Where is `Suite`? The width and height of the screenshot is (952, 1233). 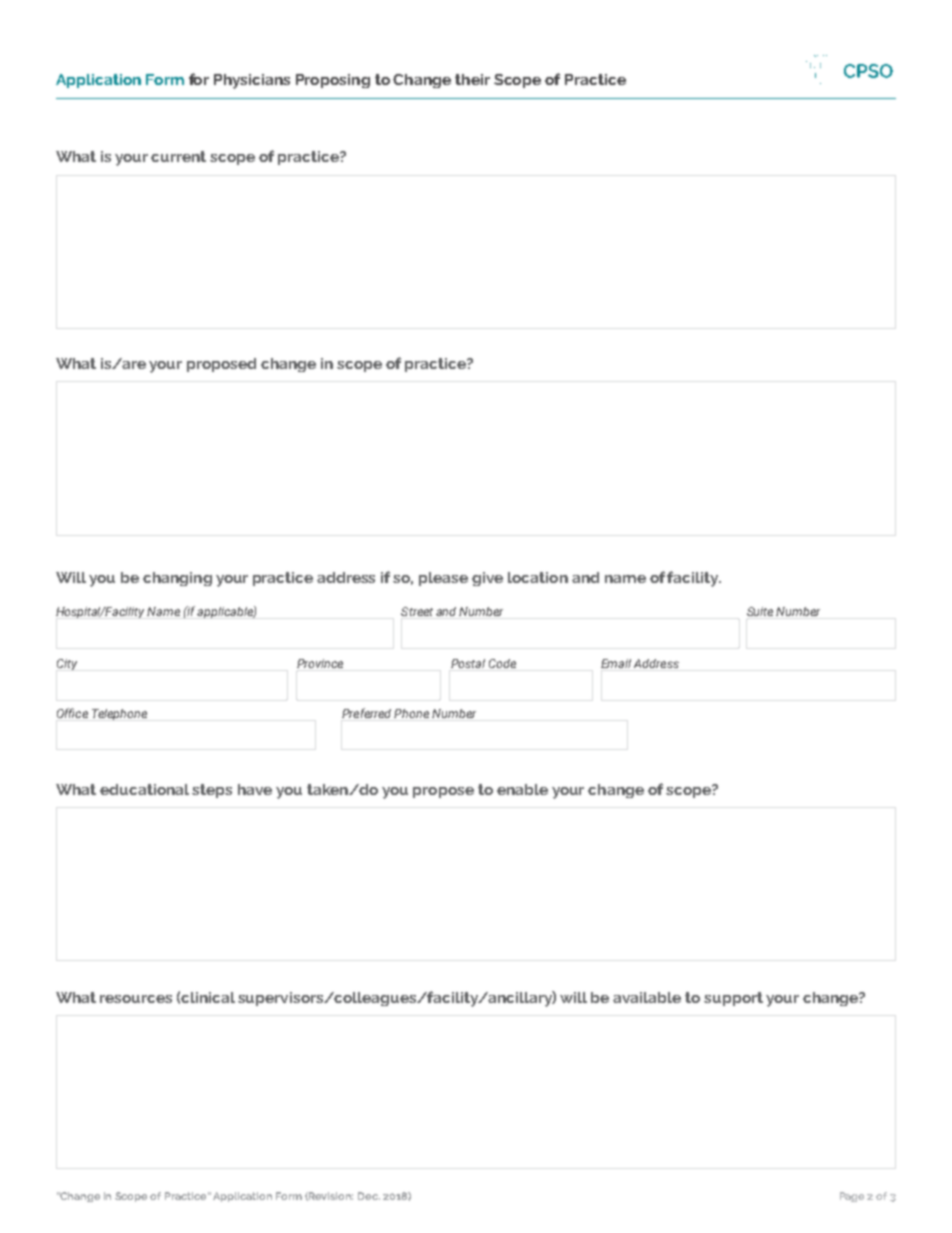 Suite is located at coordinates (760, 611).
